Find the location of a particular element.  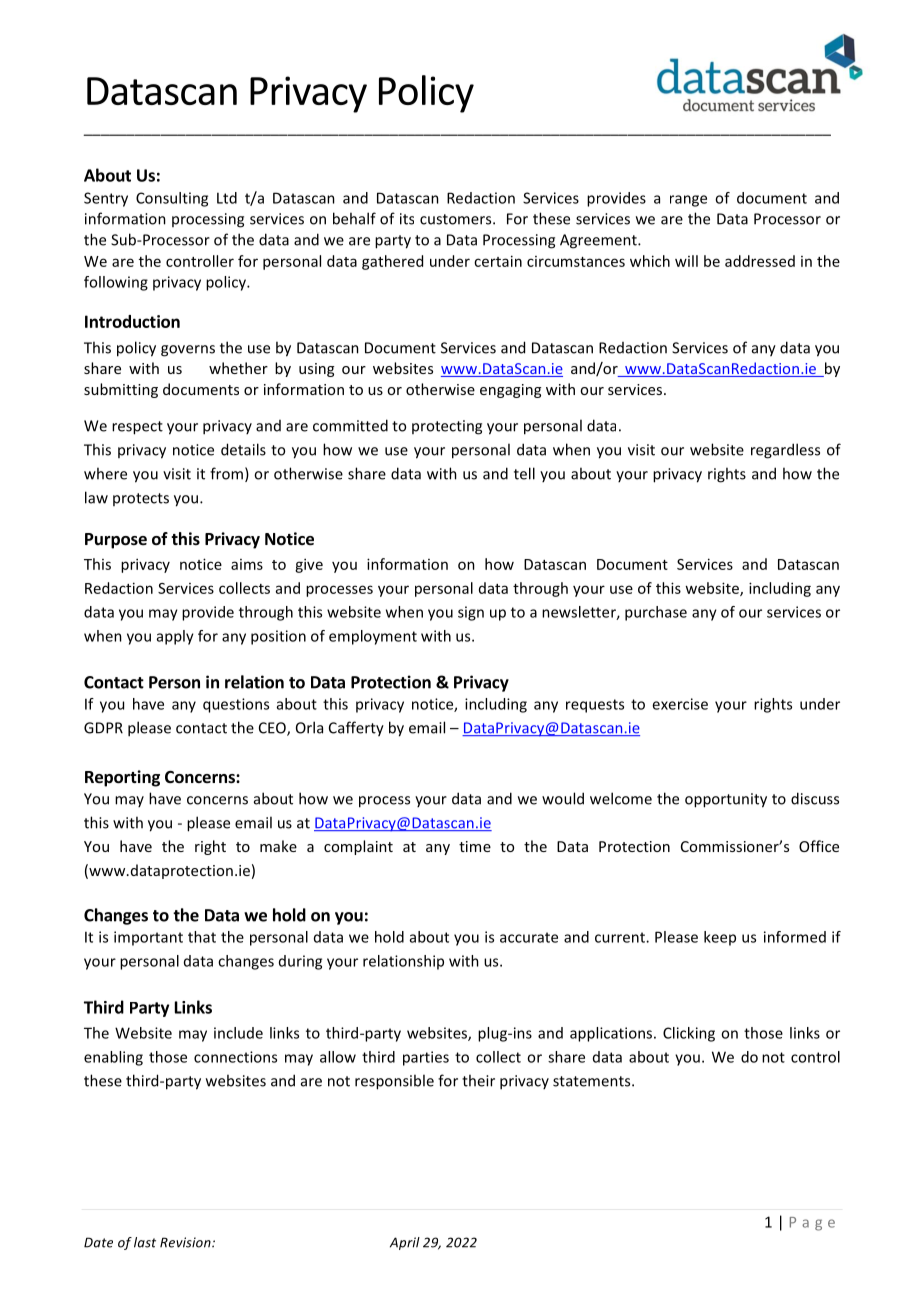

April is located at coordinates (405, 1243).
